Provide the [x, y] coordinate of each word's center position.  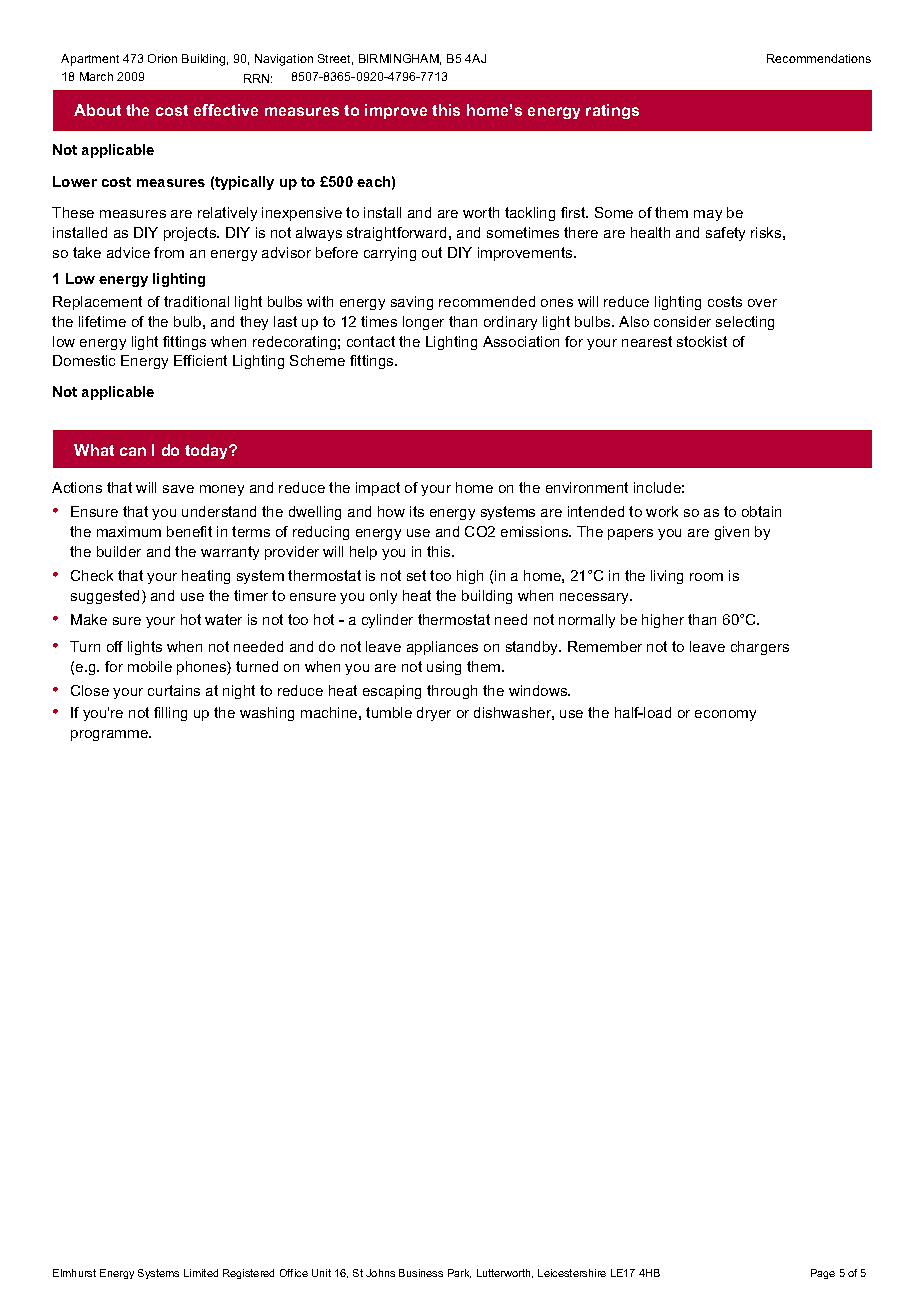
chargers [760, 648]
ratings [612, 111]
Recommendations [819, 58]
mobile [150, 666]
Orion [162, 58]
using [444, 668]
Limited [201, 1273]
